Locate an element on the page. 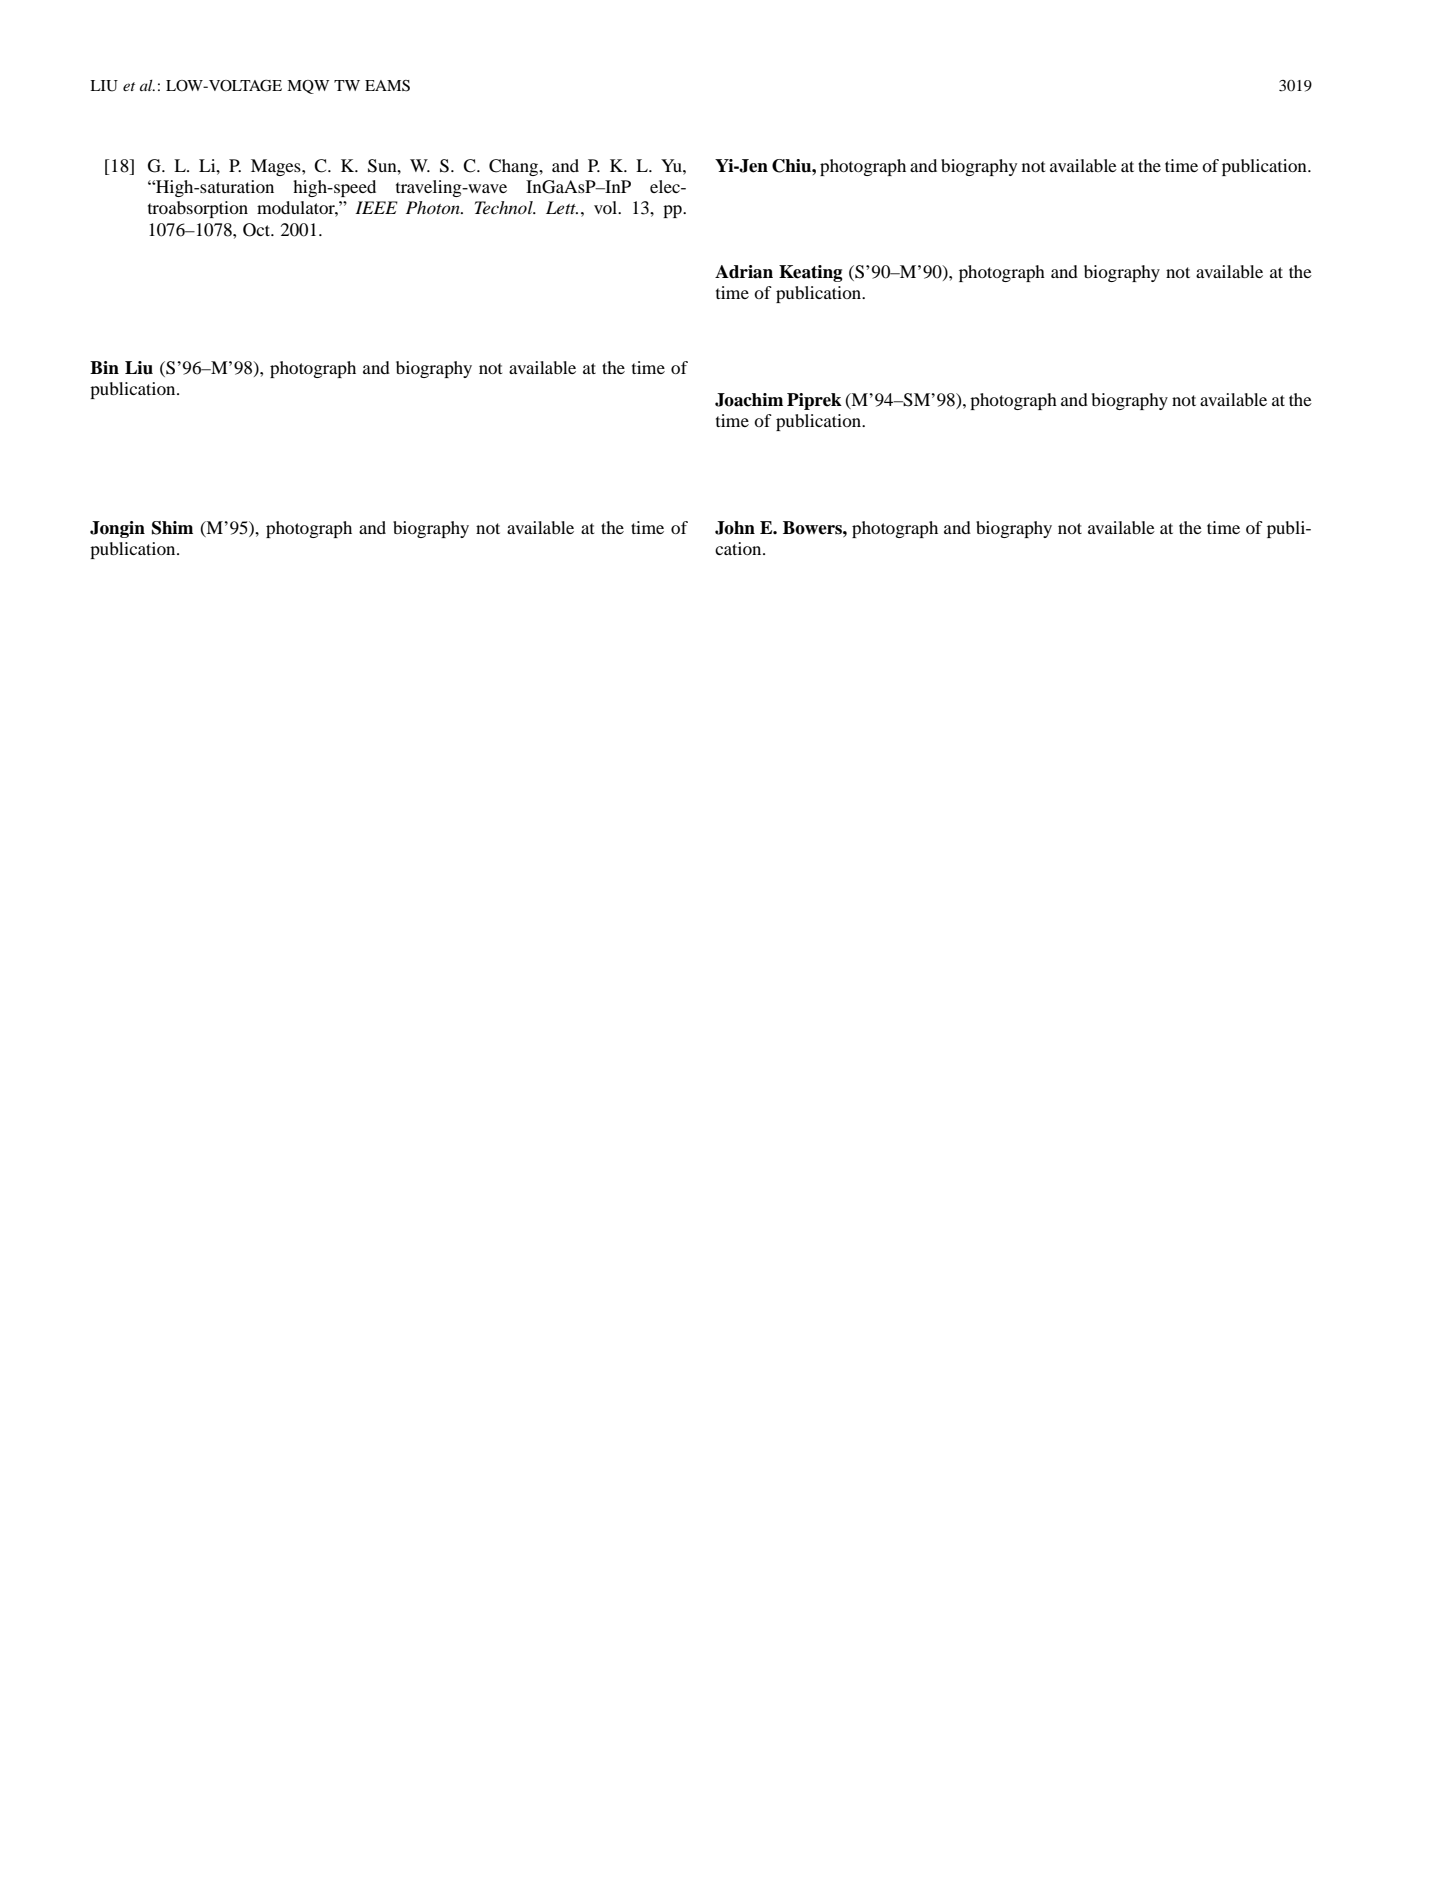  Mages is located at coordinates (277, 167).
